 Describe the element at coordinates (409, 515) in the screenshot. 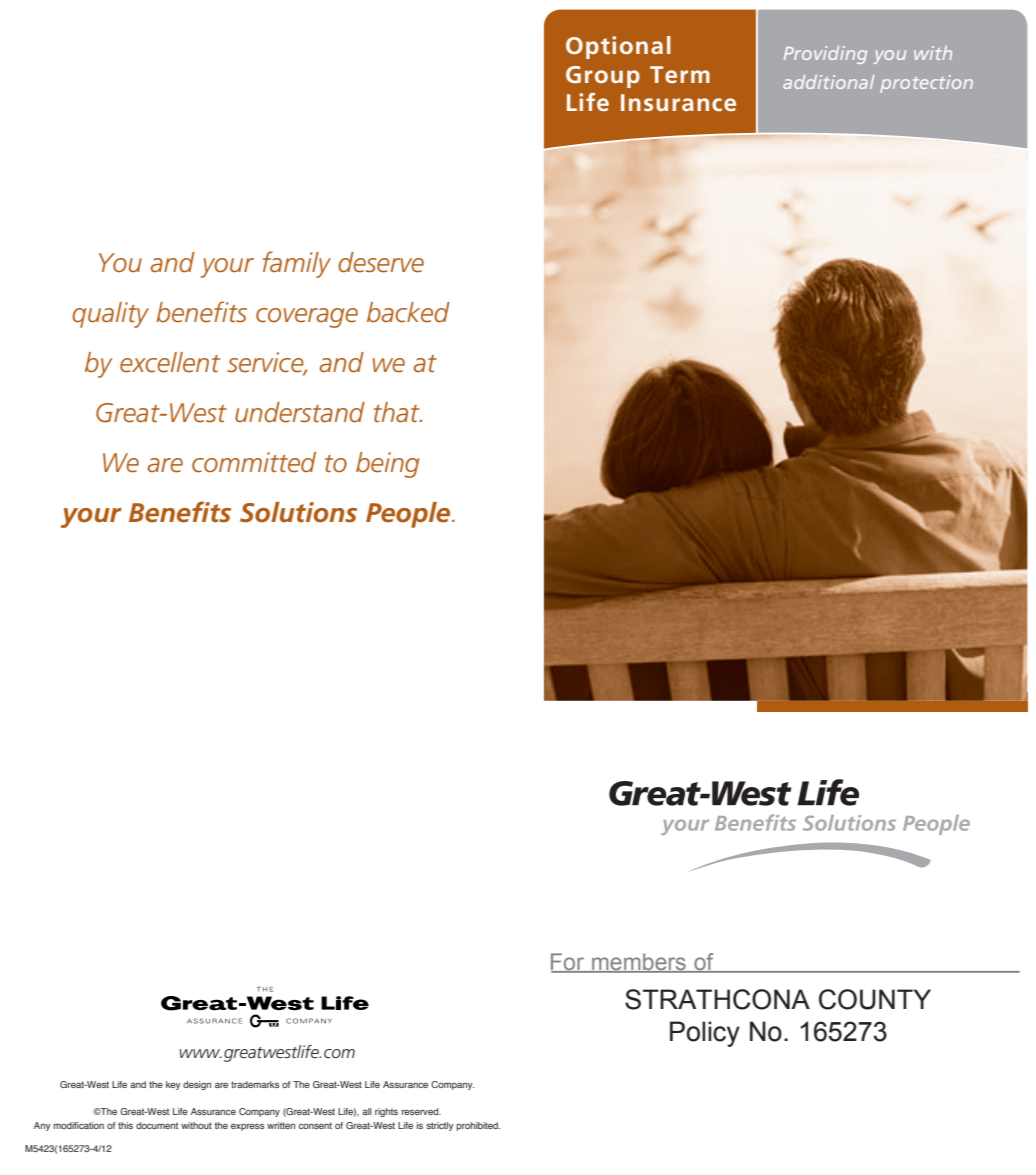

I see `People` at that location.
